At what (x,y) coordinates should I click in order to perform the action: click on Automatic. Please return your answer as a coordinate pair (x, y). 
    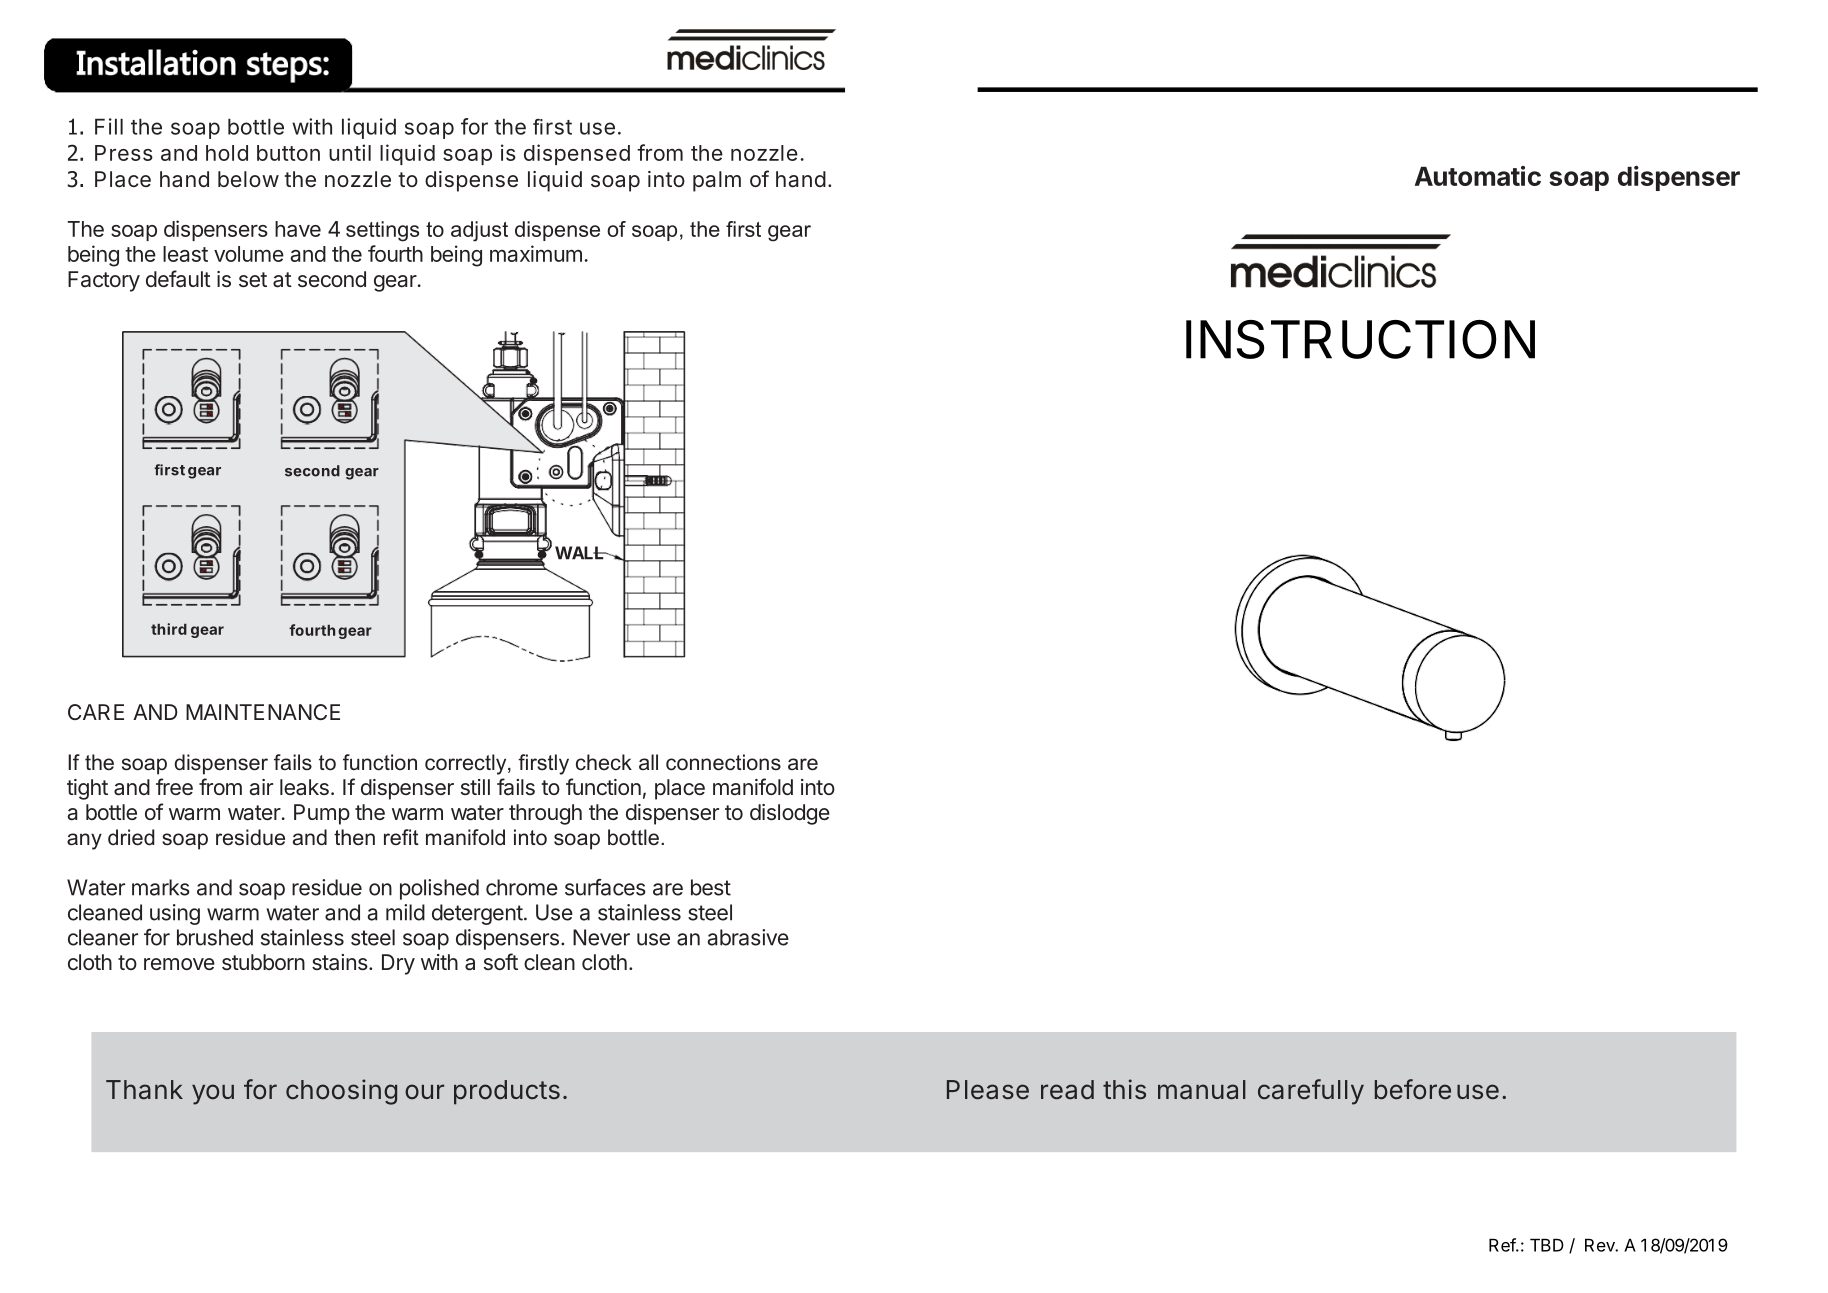
    Looking at the image, I should click on (1478, 176).
